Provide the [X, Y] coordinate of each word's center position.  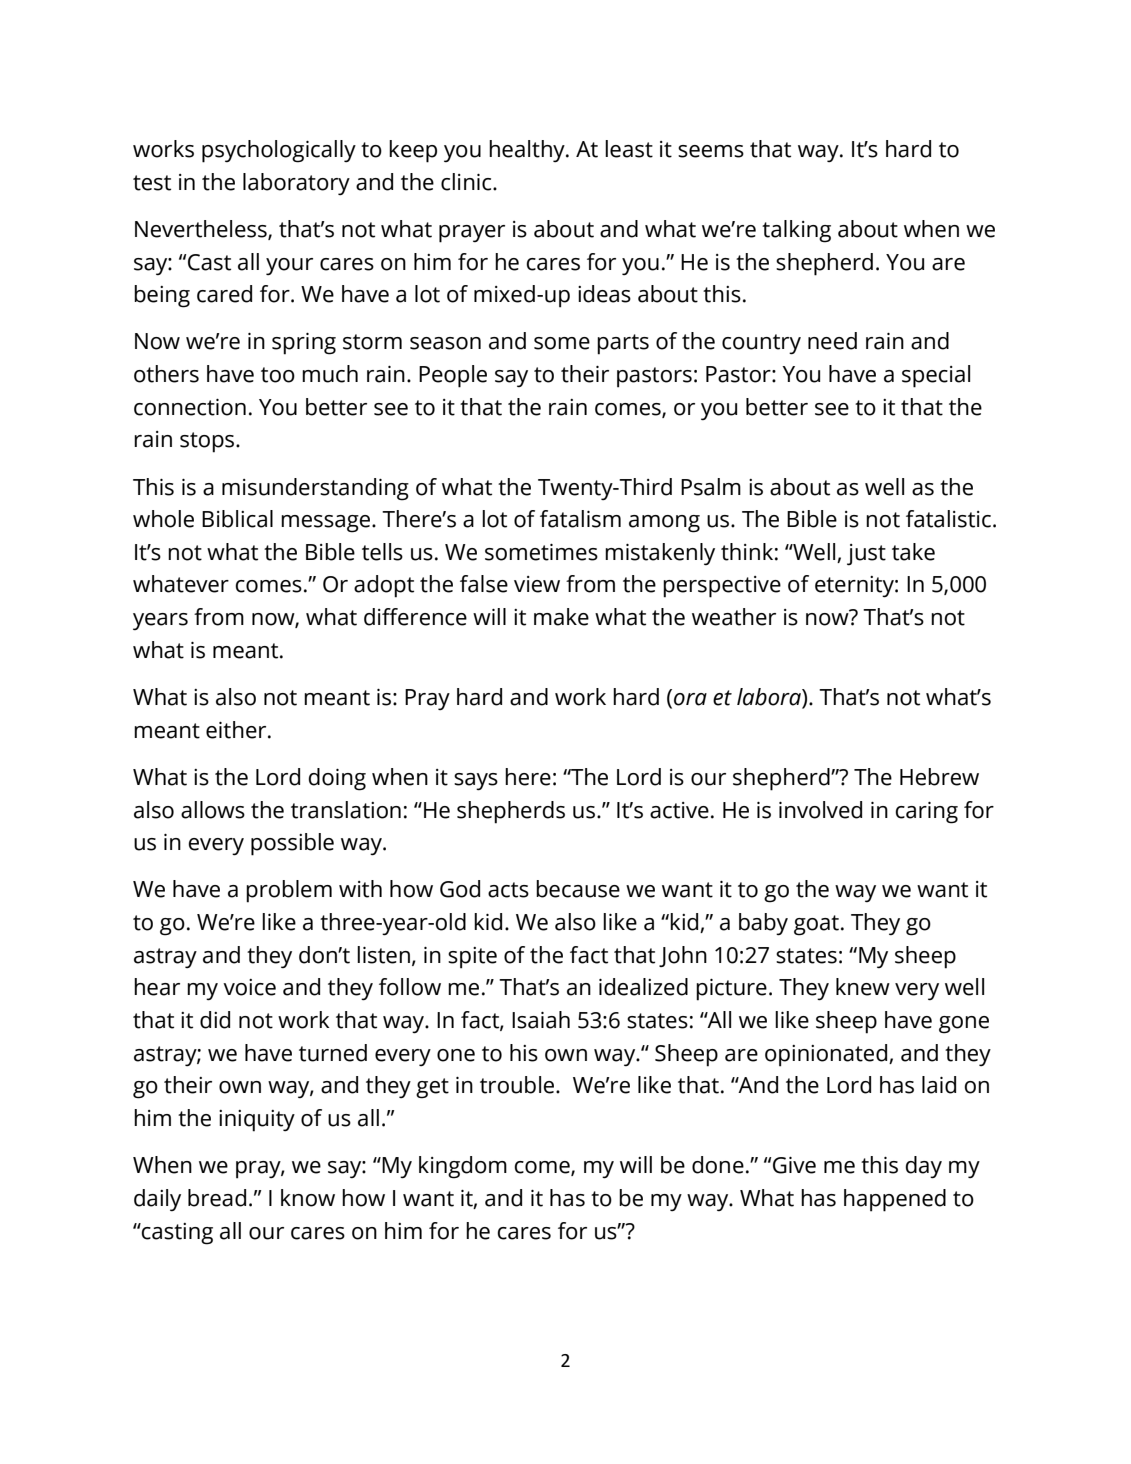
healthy [528, 151]
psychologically [279, 151]
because [578, 889]
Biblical [237, 519]
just [866, 555]
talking [796, 231]
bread [217, 1198]
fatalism [580, 519]
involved [820, 810]
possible [292, 844]
